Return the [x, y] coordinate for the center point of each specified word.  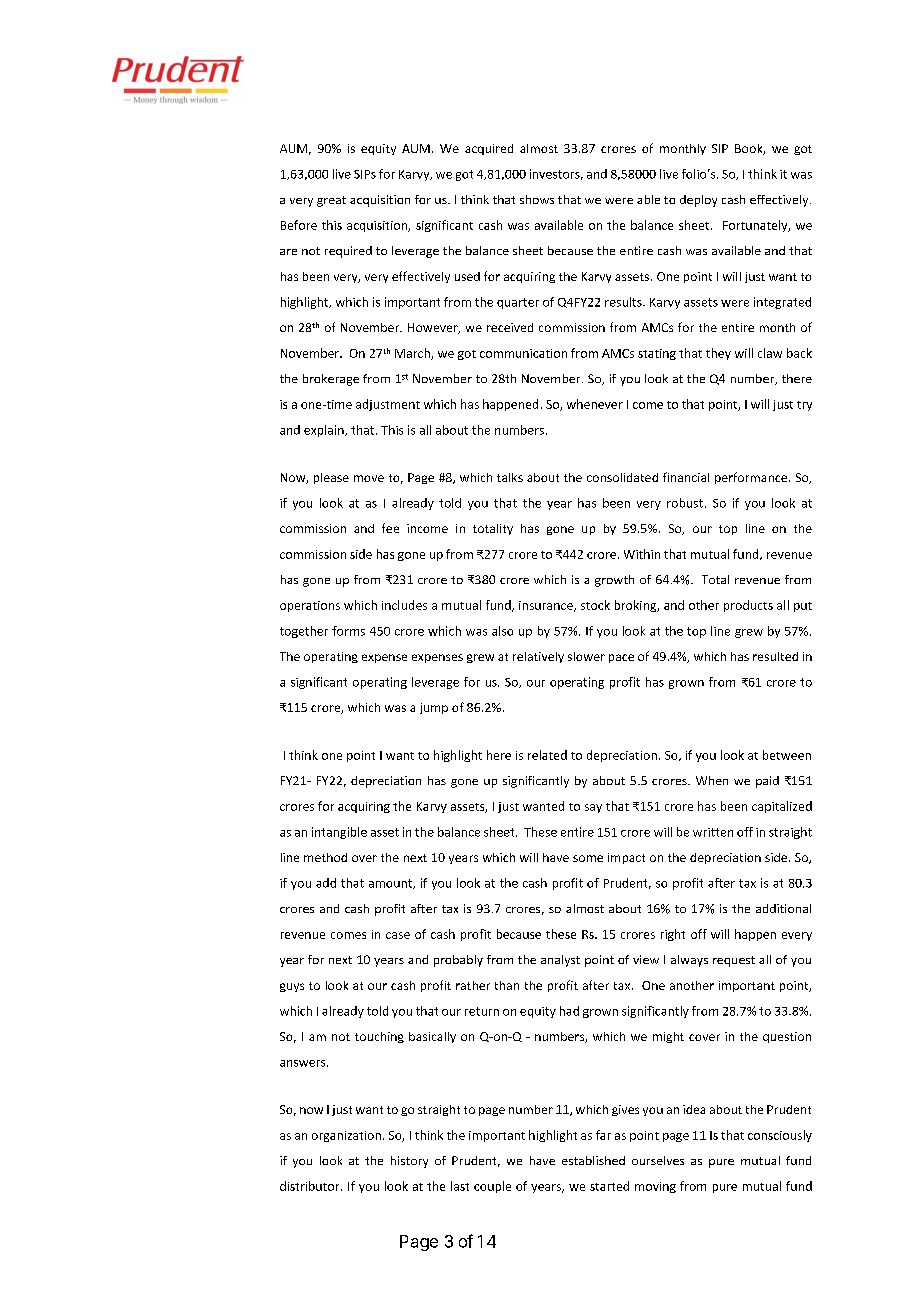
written [713, 832]
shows [537, 199]
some [588, 858]
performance [751, 478]
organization [346, 1136]
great [331, 201]
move [369, 478]
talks [510, 477]
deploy [698, 201]
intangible [339, 833]
